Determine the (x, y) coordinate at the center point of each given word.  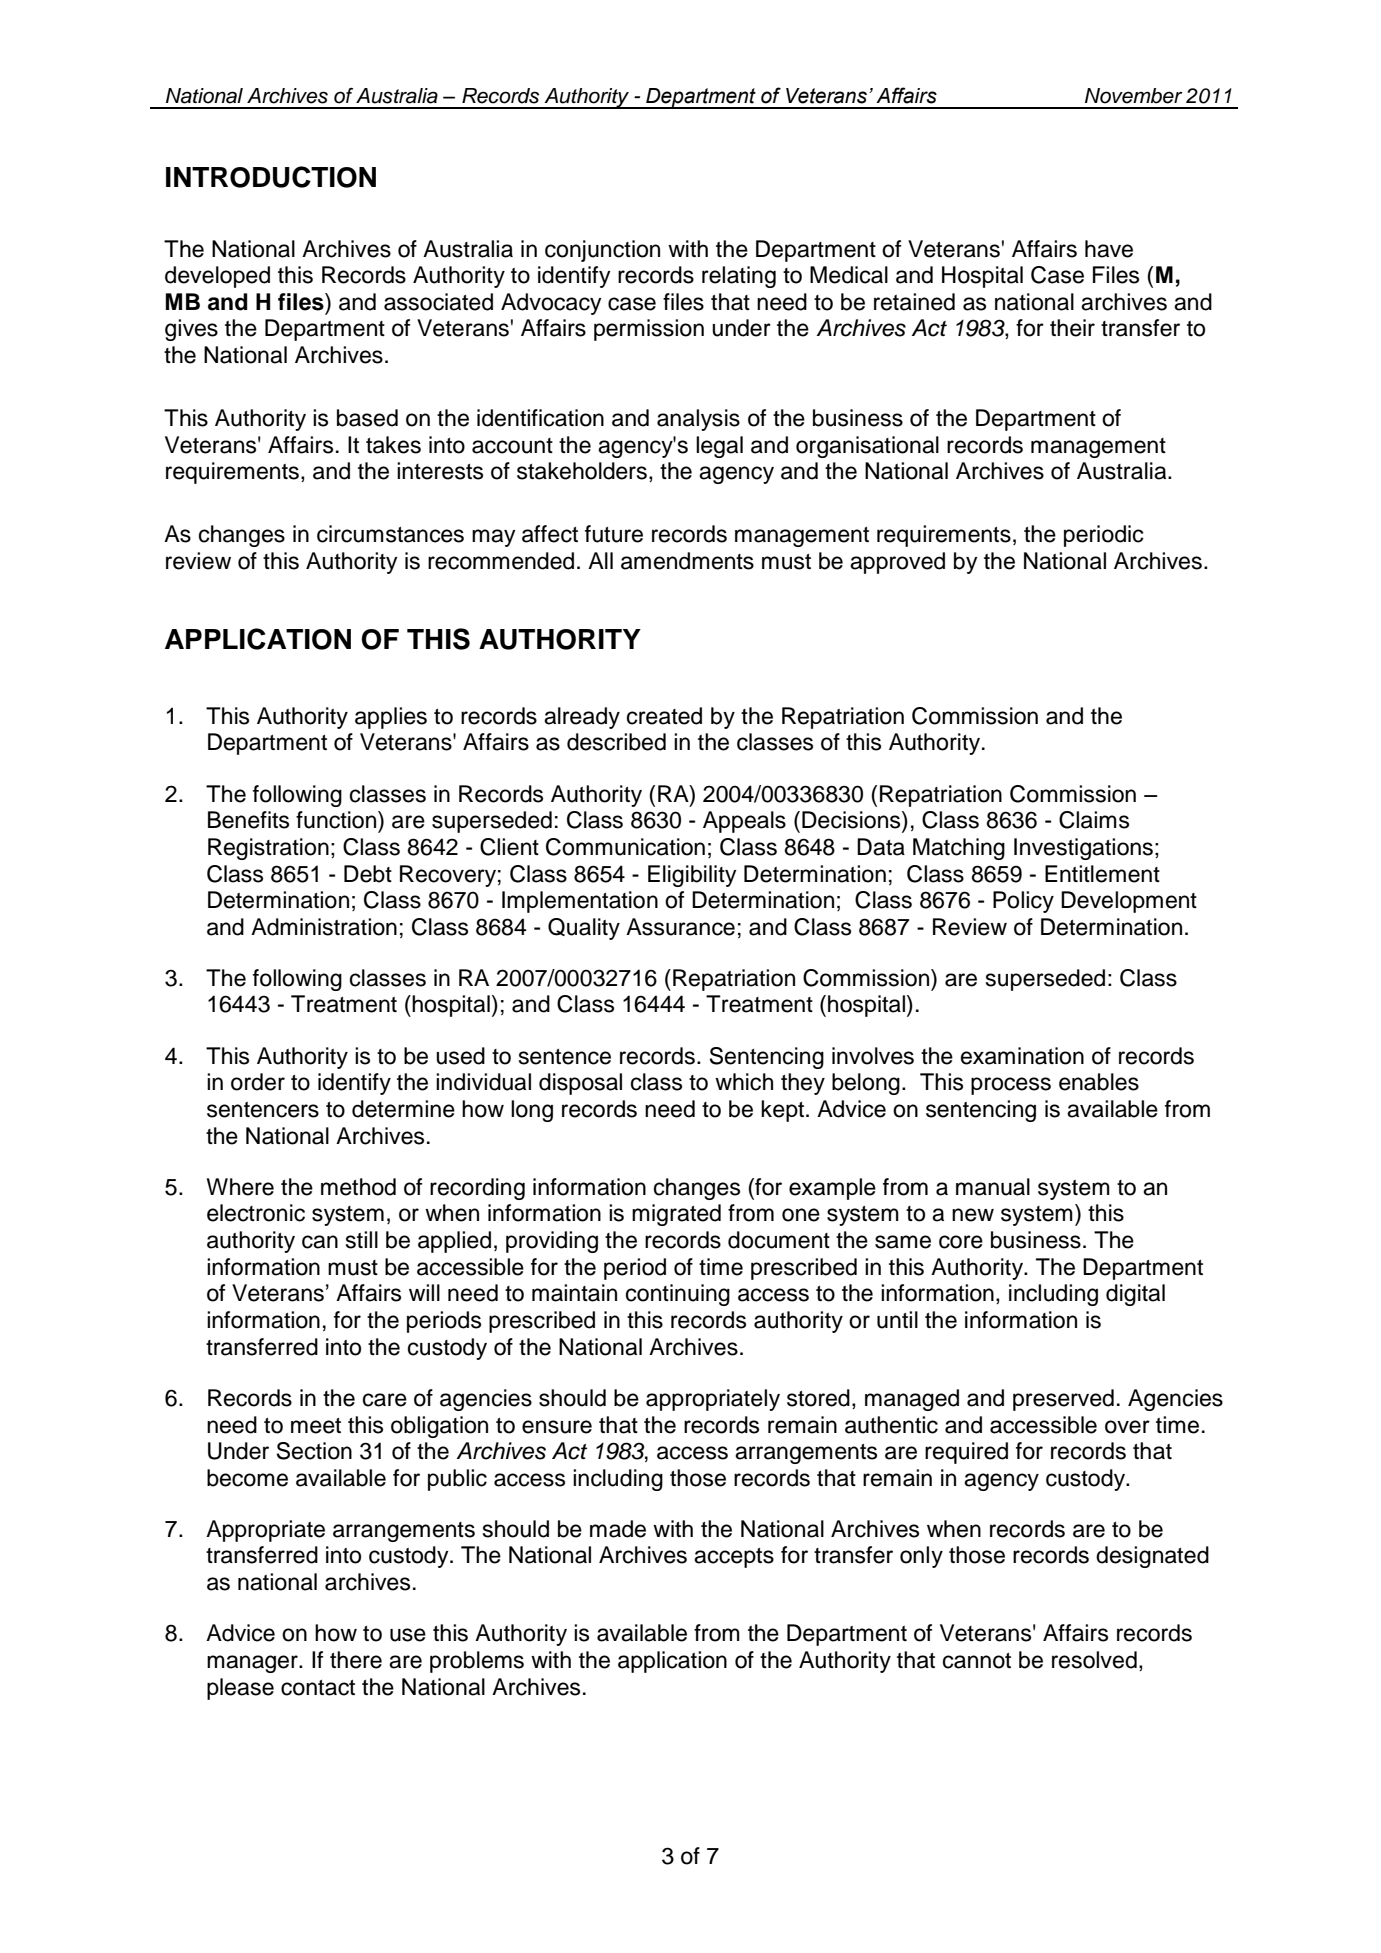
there (356, 1660)
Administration (324, 927)
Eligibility (692, 876)
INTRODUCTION (271, 177)
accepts (734, 1558)
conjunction (602, 251)
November (1134, 96)
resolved (1094, 1660)
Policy (1023, 902)
